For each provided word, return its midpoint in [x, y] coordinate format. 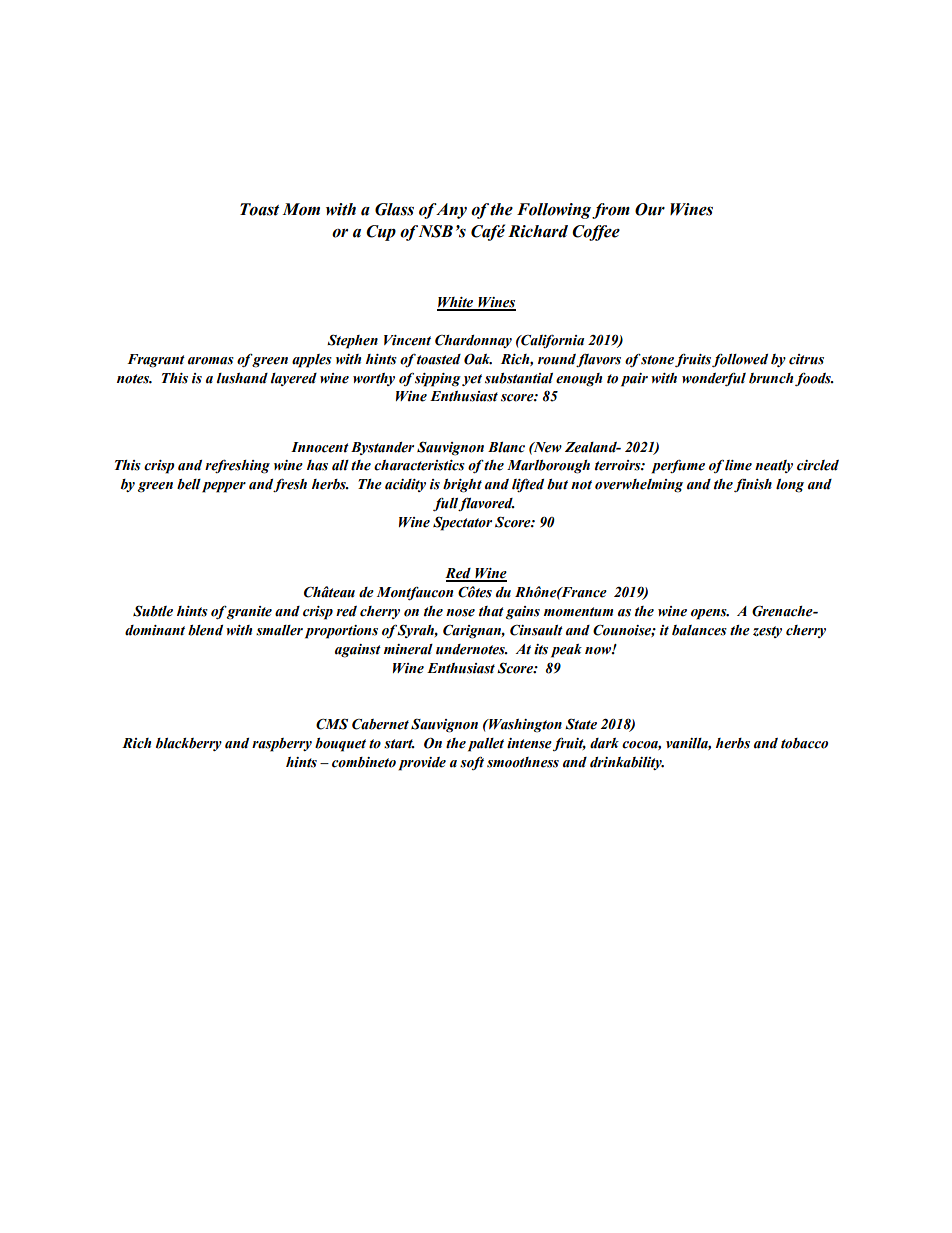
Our [650, 209]
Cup [381, 233]
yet [472, 380]
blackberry [189, 744]
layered [294, 379]
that [491, 611]
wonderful [714, 379]
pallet [486, 745]
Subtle [153, 611]
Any [451, 211]
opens [710, 614]
